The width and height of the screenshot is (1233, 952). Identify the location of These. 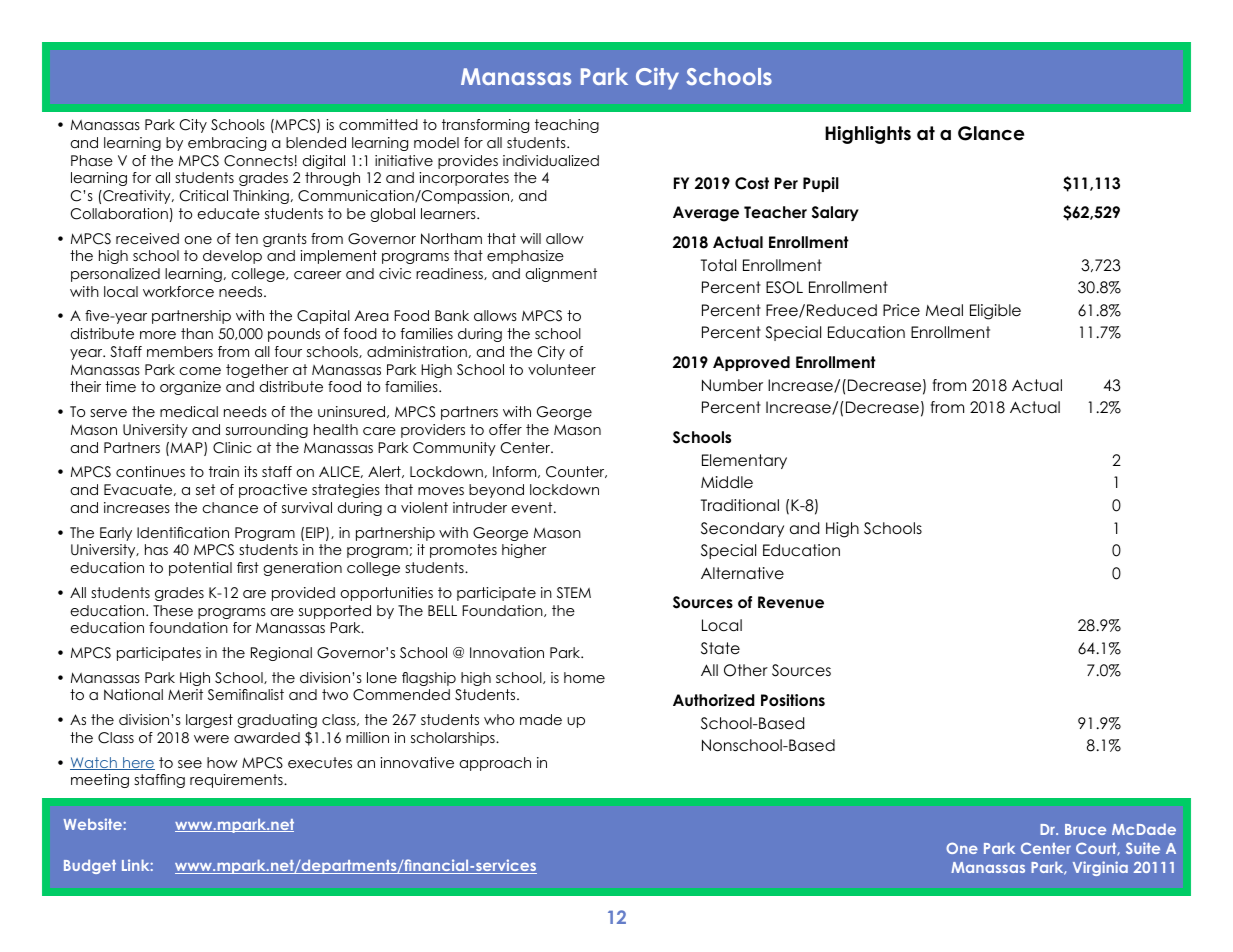
(173, 610).
